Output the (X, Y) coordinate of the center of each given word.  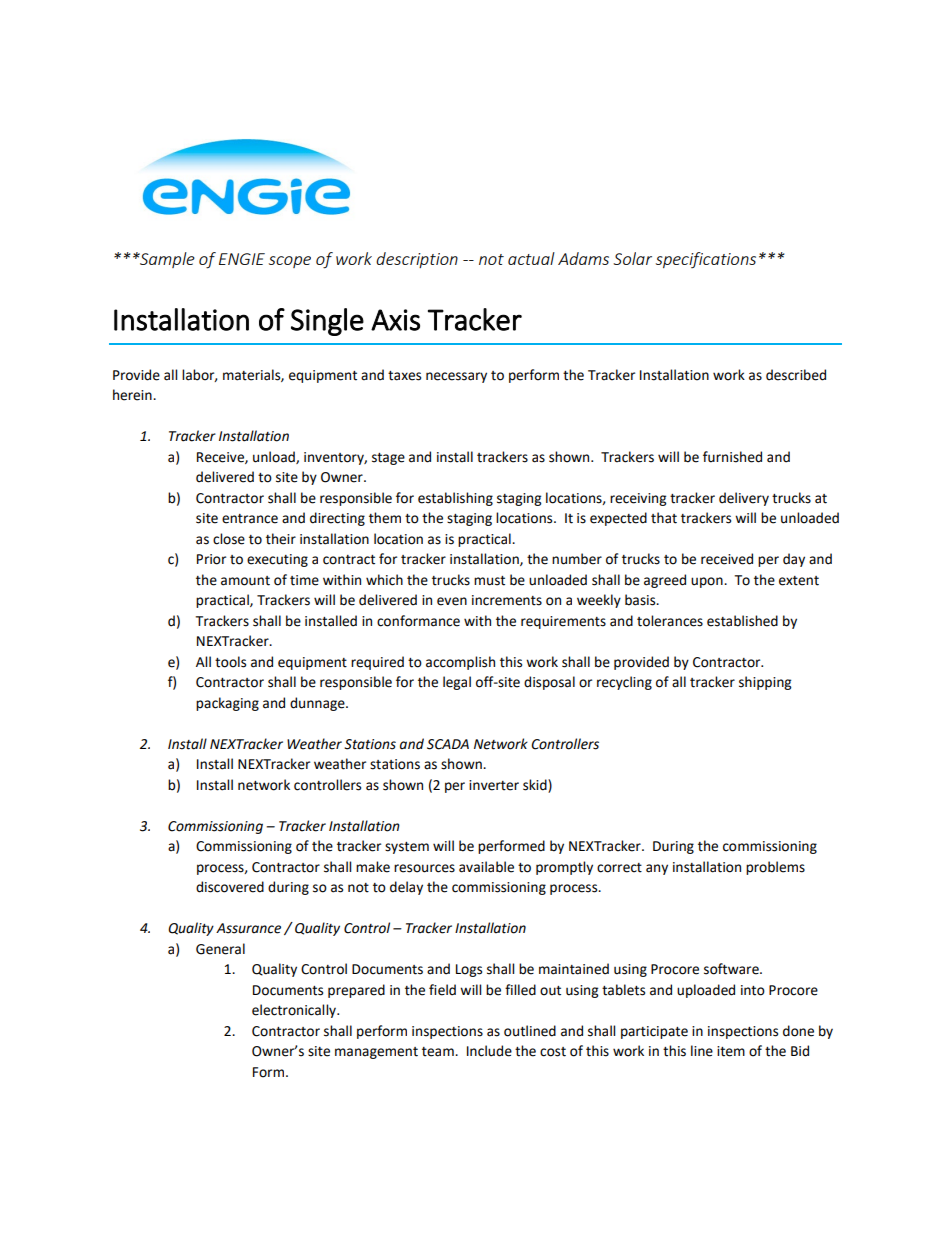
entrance (250, 519)
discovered (230, 887)
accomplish (460, 663)
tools (230, 662)
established (742, 621)
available (486, 867)
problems (775, 868)
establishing (455, 499)
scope (290, 262)
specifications (706, 260)
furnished (732, 457)
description (417, 260)
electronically (295, 1011)
